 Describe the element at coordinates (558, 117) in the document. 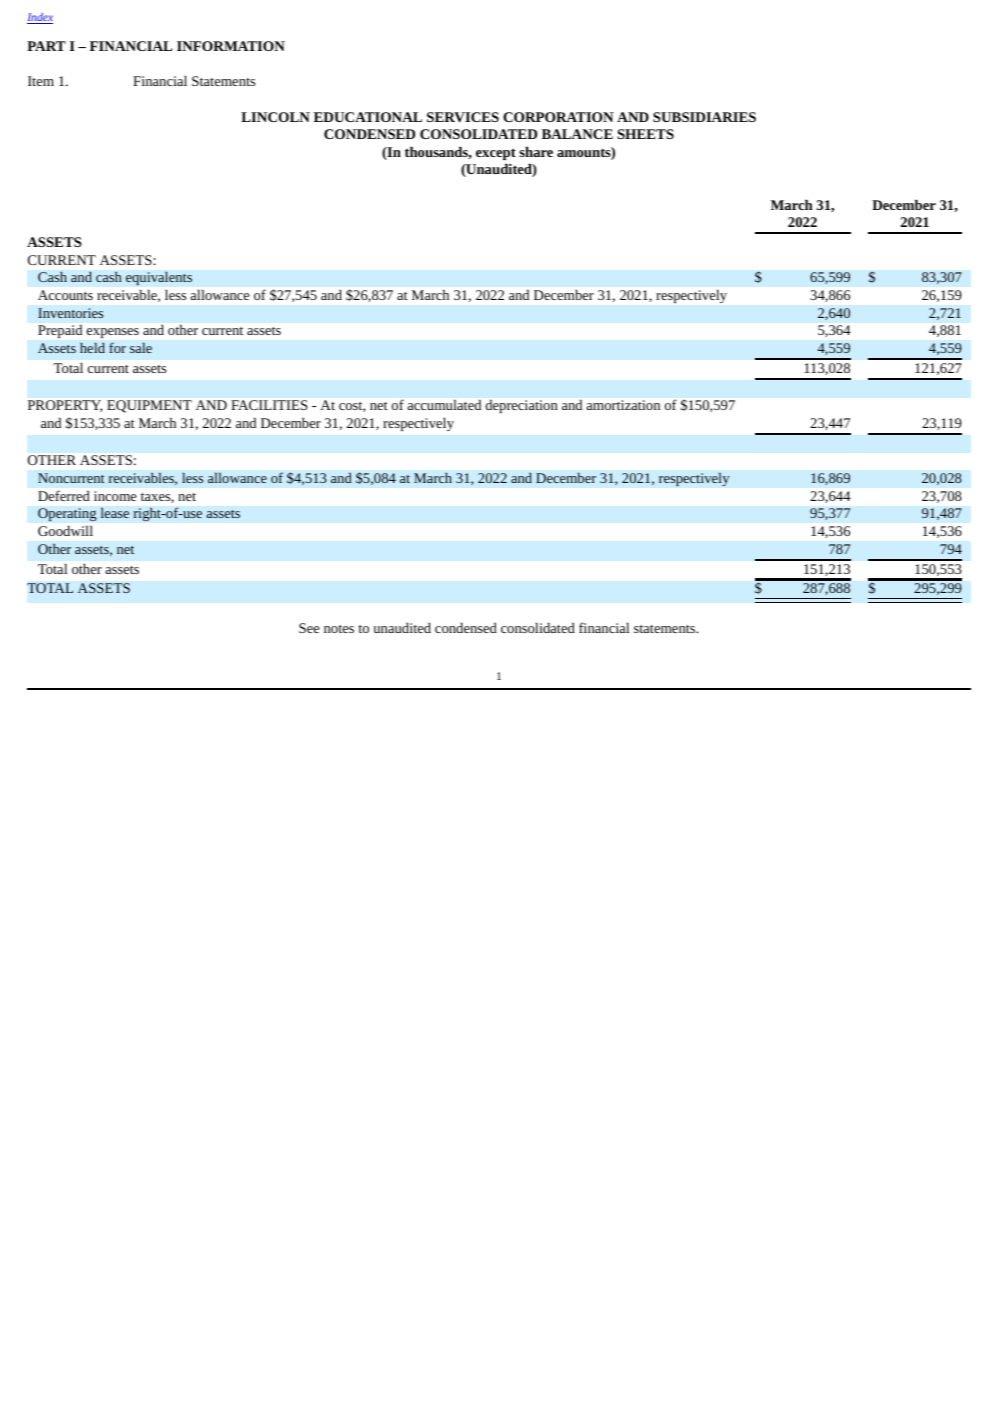

I see `CORPORATION` at that location.
